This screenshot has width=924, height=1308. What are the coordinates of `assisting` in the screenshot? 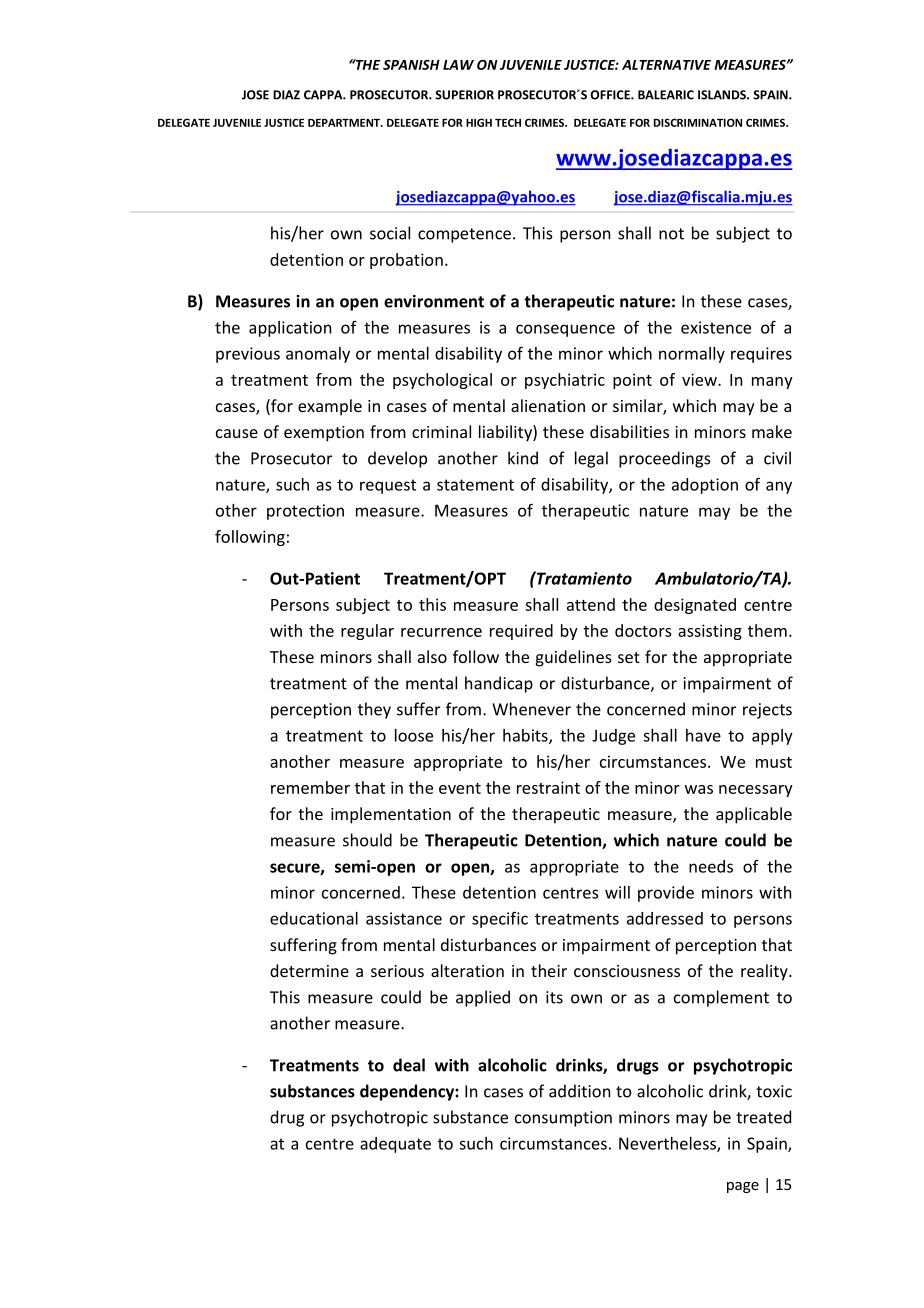 It's located at (710, 632).
